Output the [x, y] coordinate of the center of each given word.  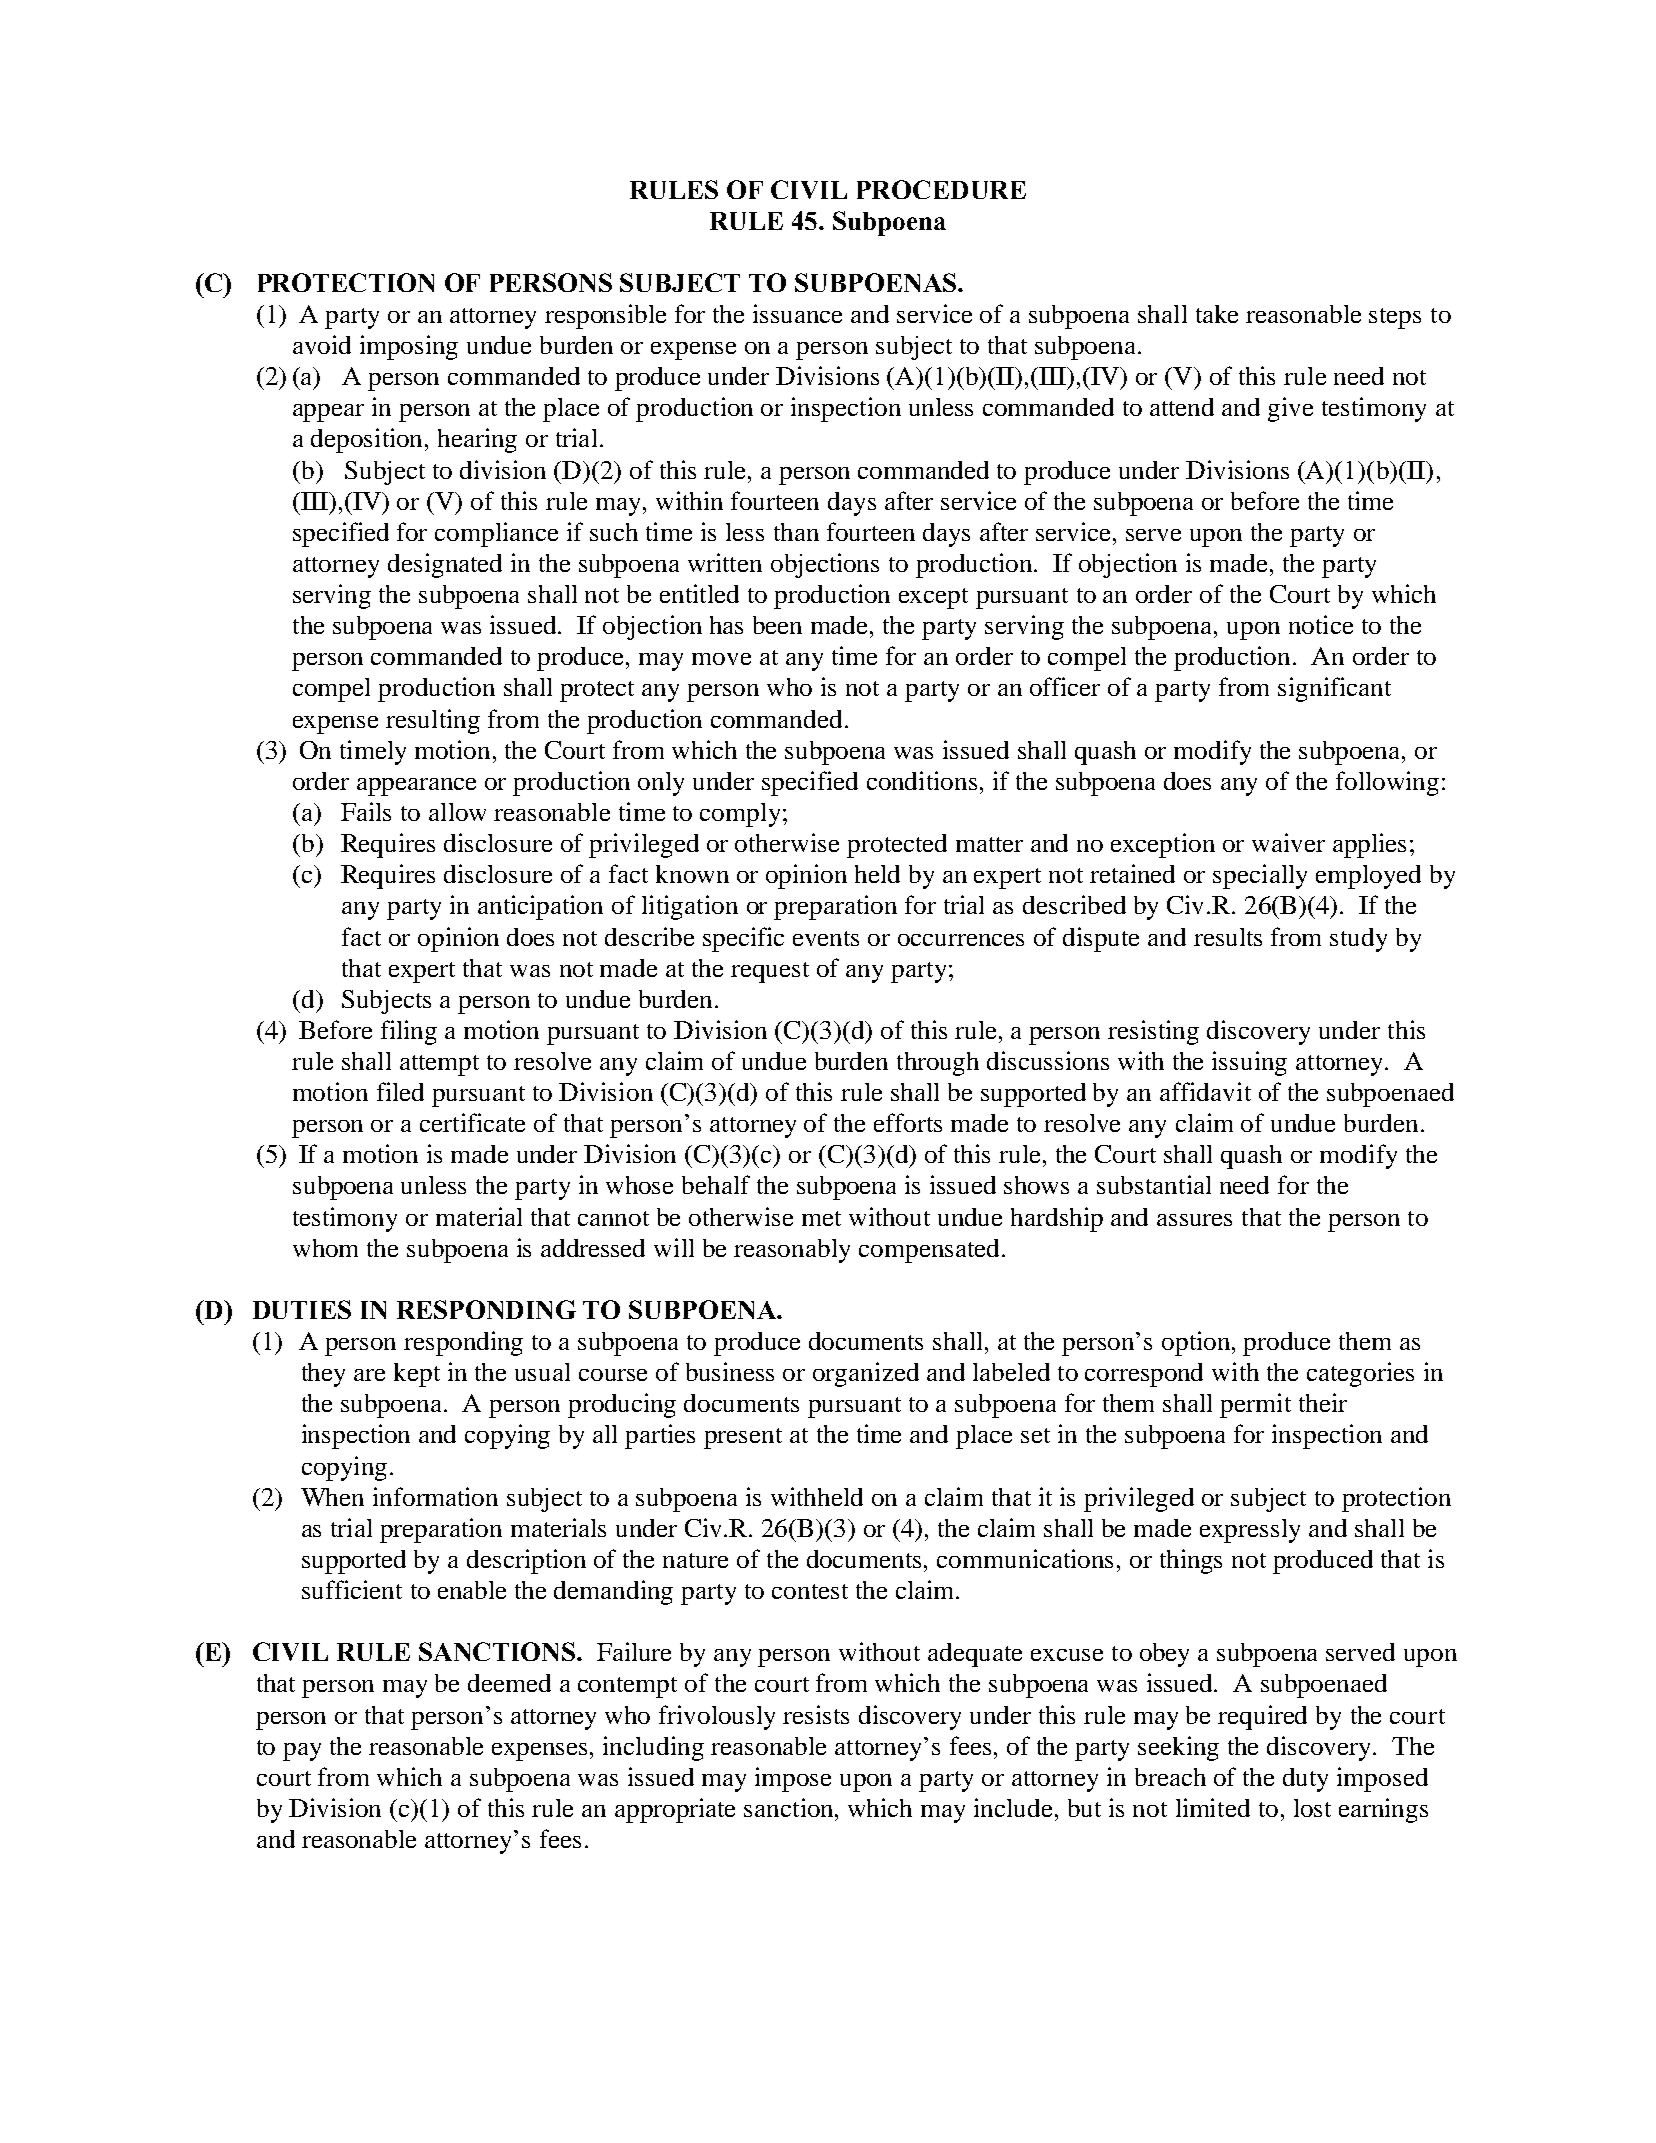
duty [1305, 1780]
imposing [409, 347]
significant [1334, 689]
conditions [922, 780]
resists [816, 1714]
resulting [433, 721]
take [1217, 314]
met [821, 1218]
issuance [797, 313]
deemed [509, 1683]
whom [325, 1248]
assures [1194, 1220]
